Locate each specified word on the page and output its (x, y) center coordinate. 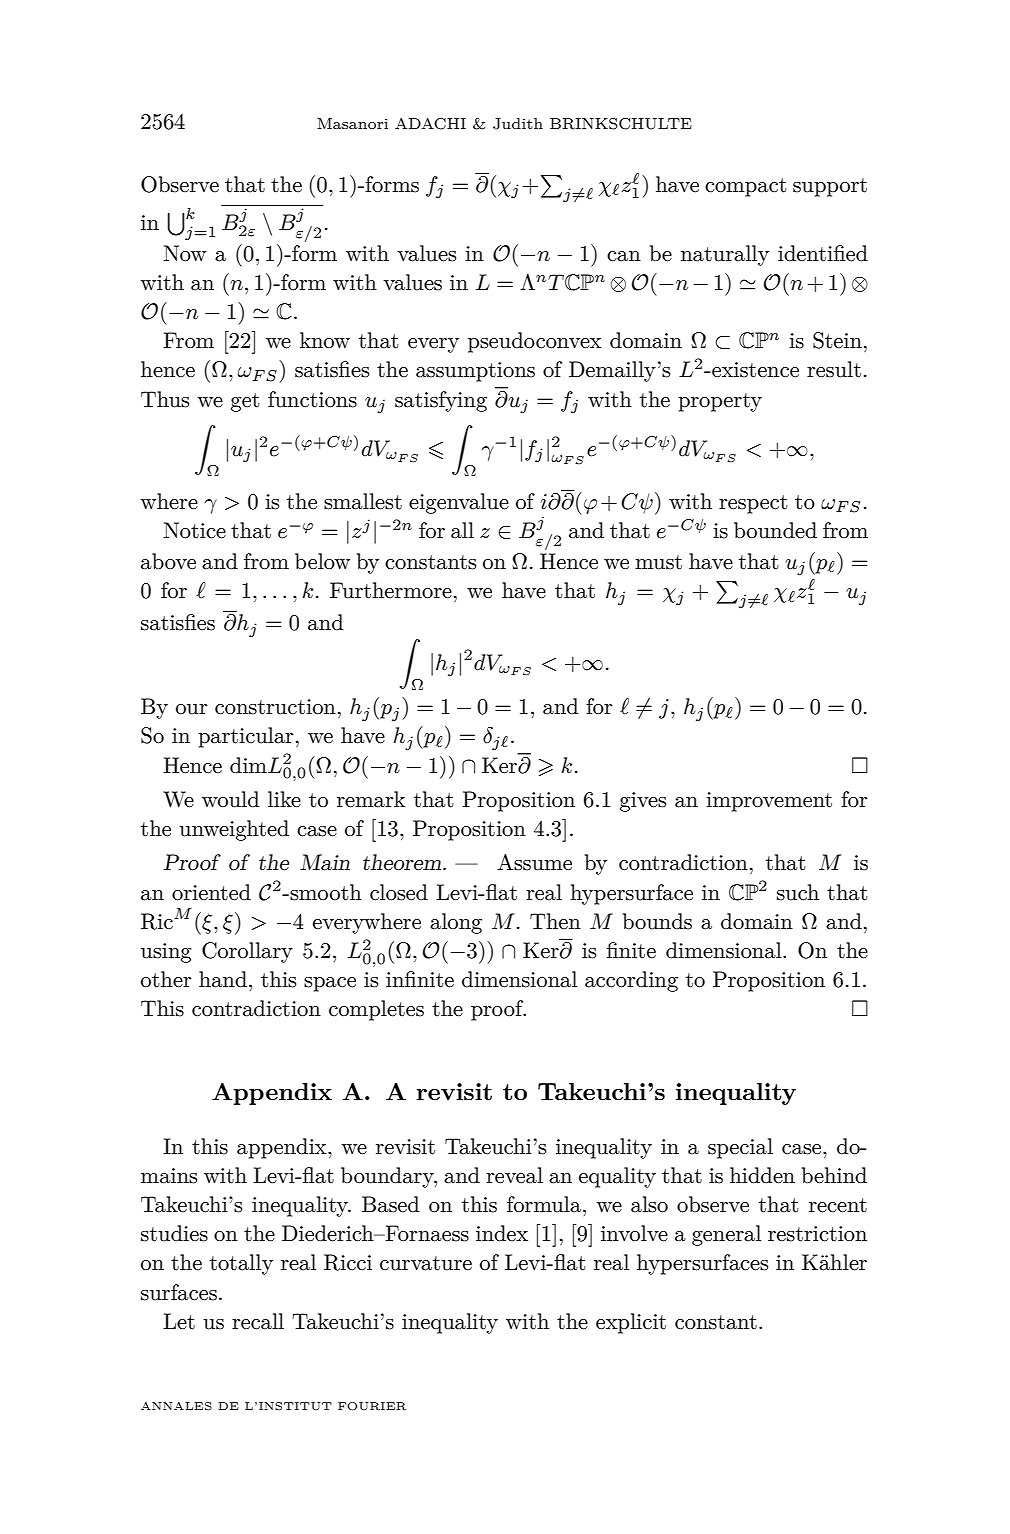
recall (258, 1321)
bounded (775, 530)
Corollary (247, 952)
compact (746, 187)
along (456, 923)
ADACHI (430, 124)
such (798, 892)
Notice (194, 530)
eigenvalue (459, 503)
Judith (518, 124)
